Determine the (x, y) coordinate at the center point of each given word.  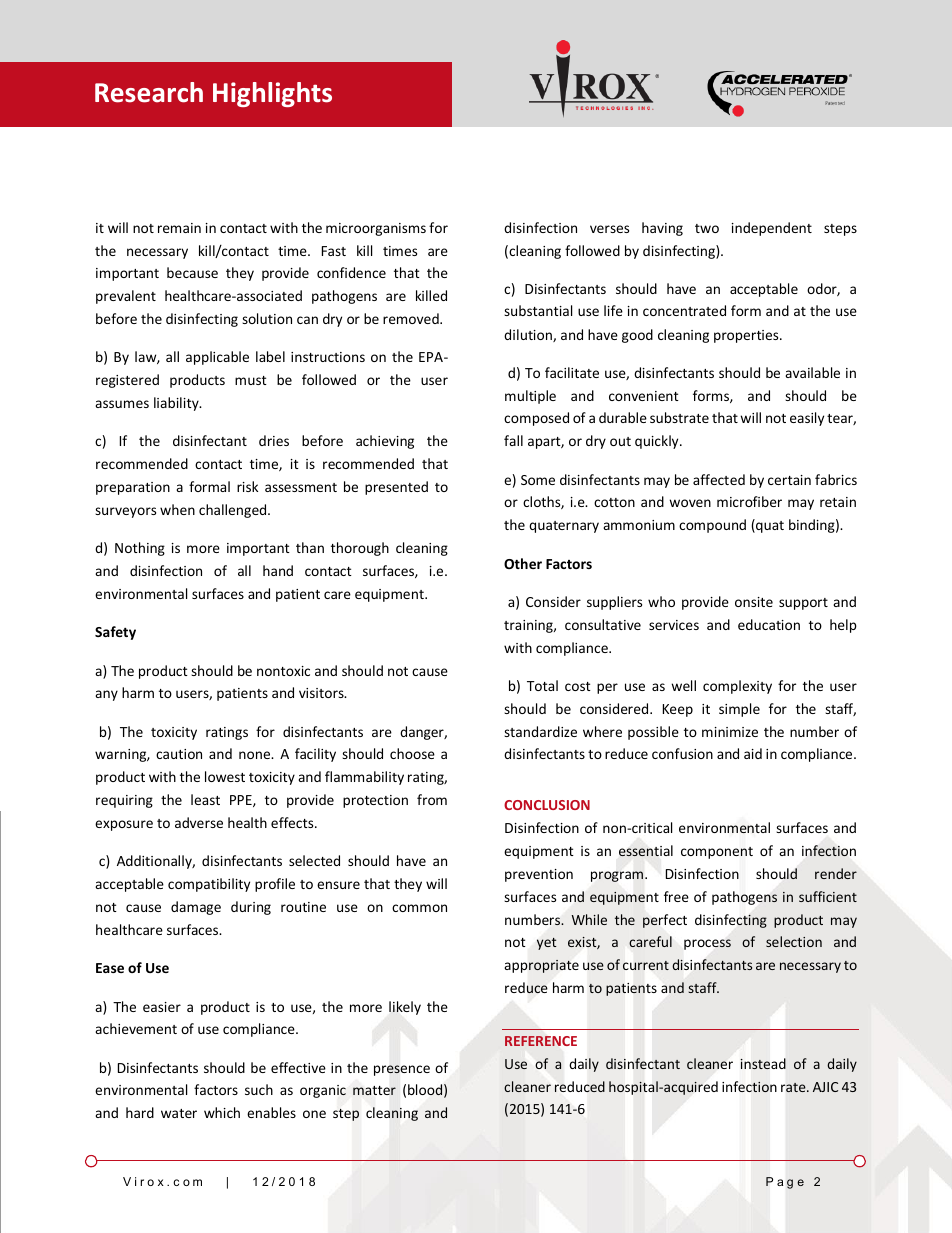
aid (753, 753)
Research (149, 92)
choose (412, 753)
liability (177, 404)
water (179, 1113)
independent (772, 229)
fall (513, 440)
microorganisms (376, 229)
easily (807, 419)
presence (402, 1070)
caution (179, 754)
